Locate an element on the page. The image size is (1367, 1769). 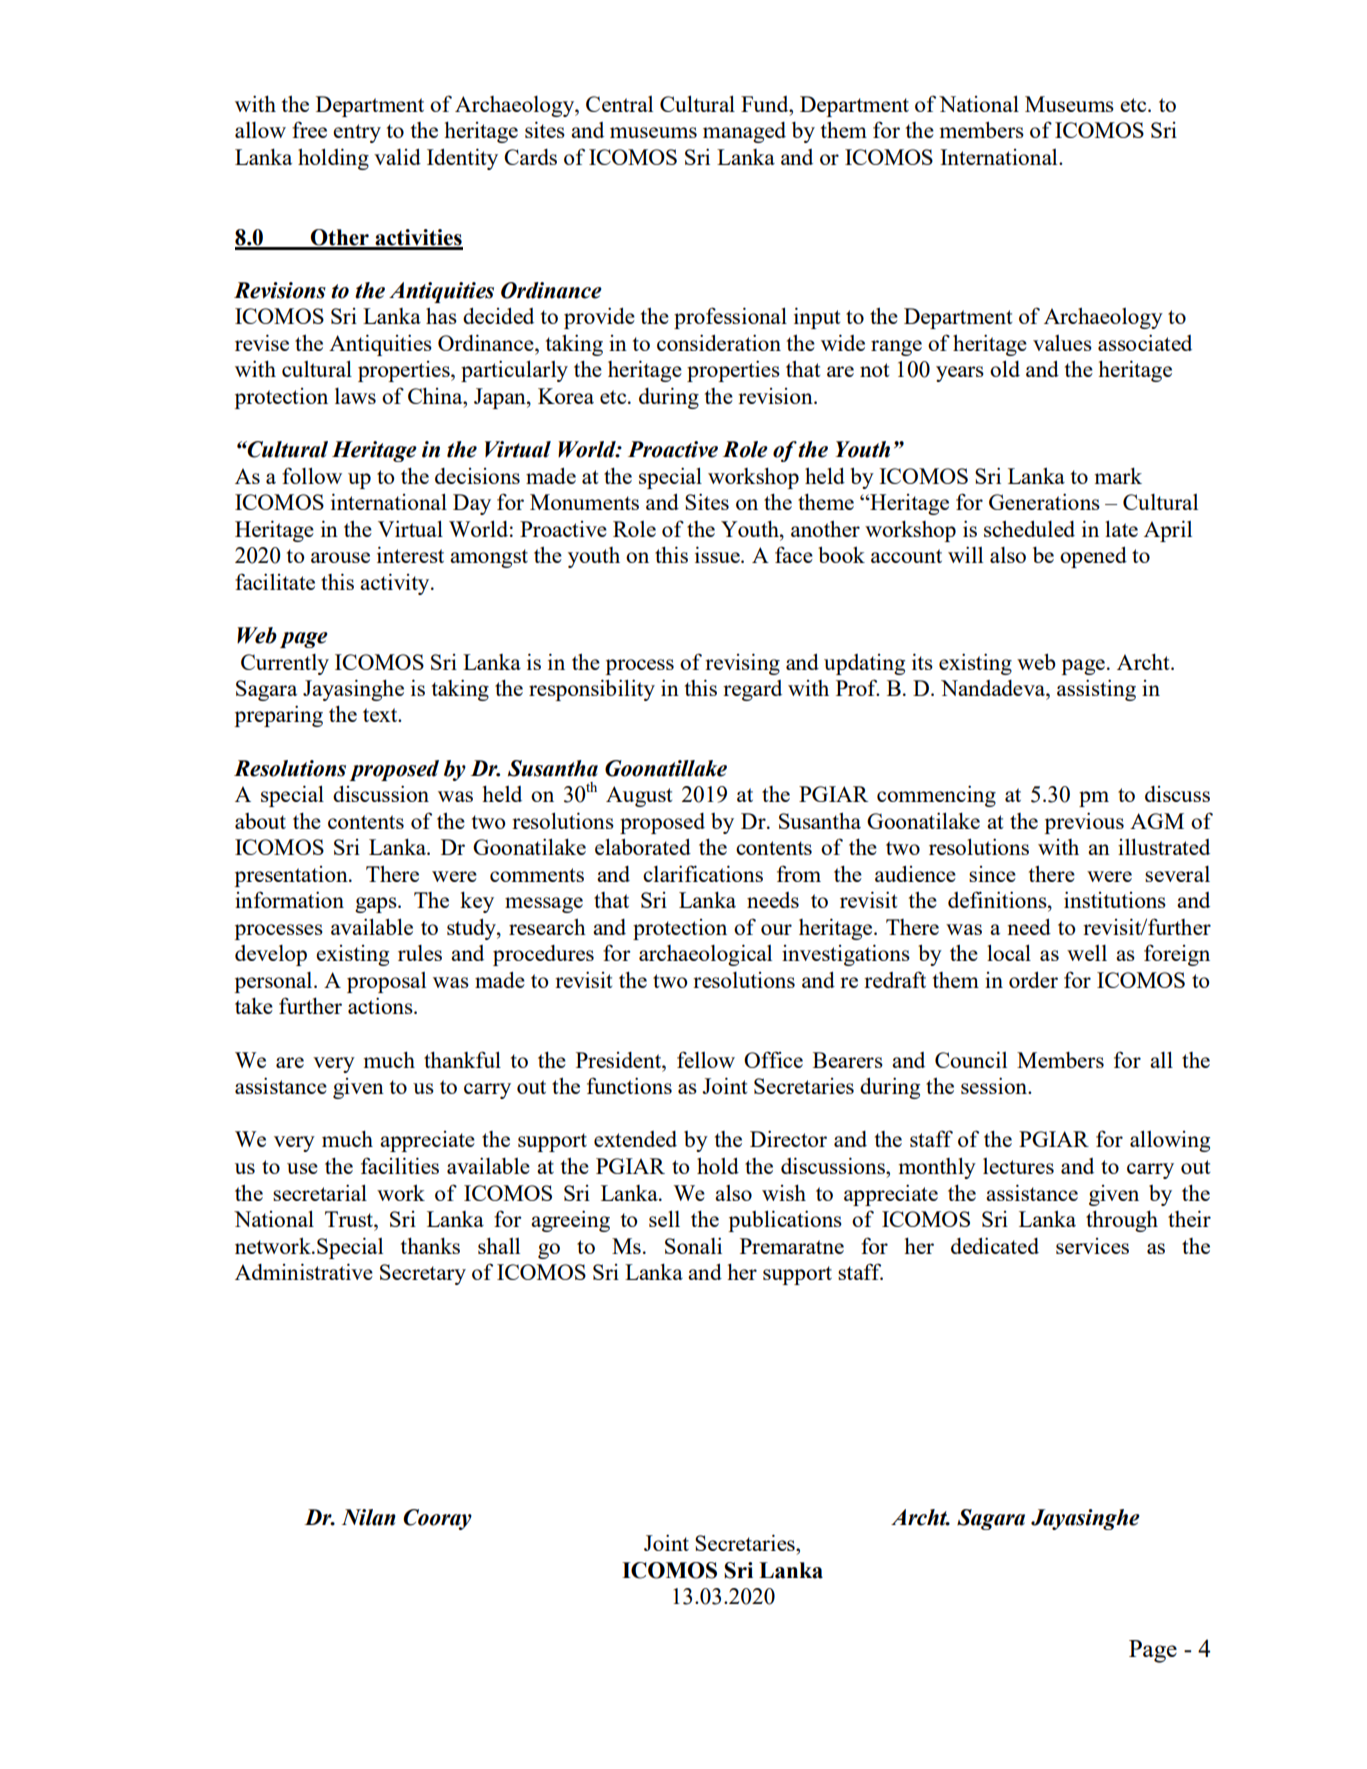
sell is located at coordinates (664, 1218).
